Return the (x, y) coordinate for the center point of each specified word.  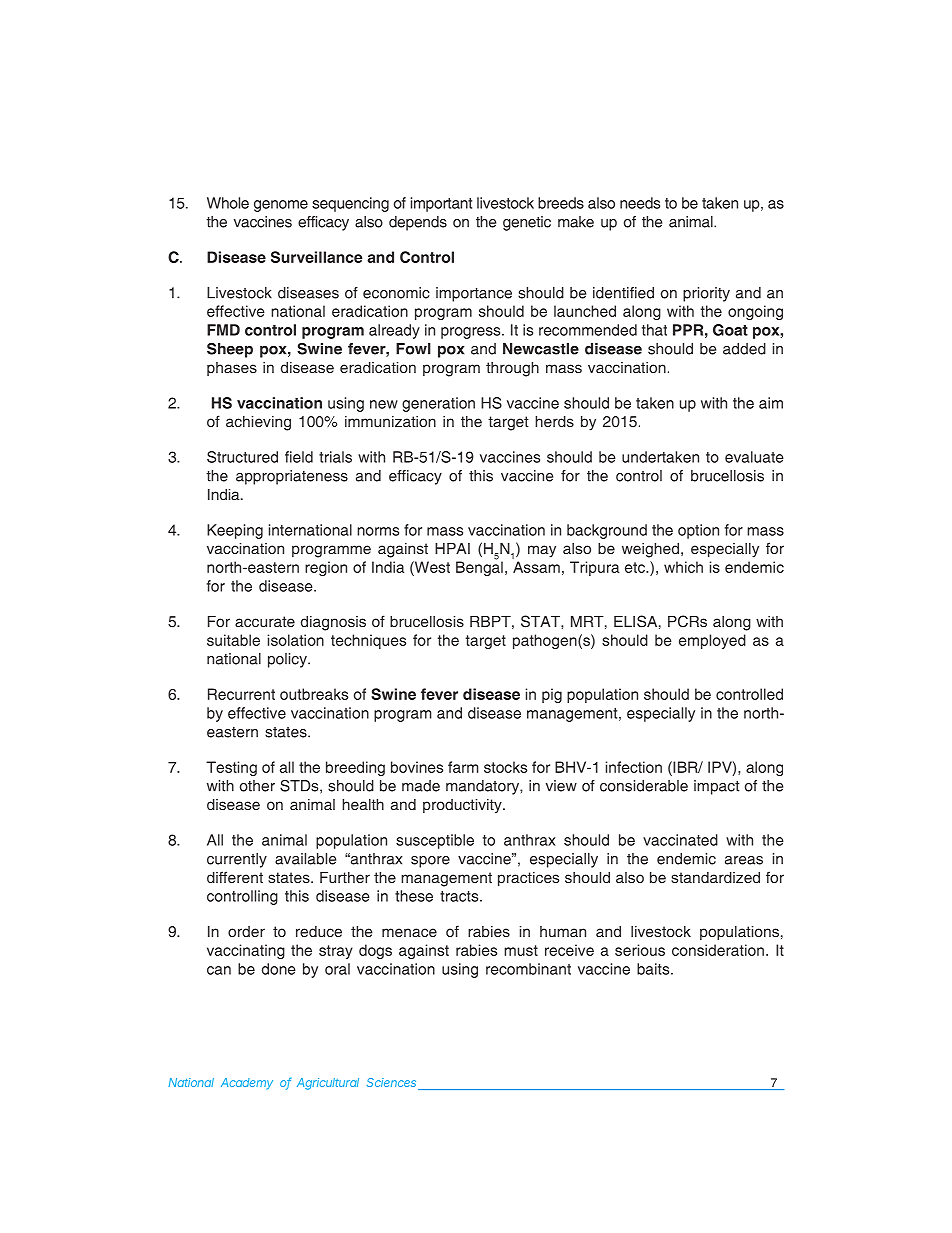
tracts (460, 896)
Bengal (479, 567)
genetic (527, 223)
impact (717, 787)
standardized (715, 877)
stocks (505, 767)
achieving (258, 423)
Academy (247, 1084)
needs (640, 203)
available (305, 859)
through (512, 369)
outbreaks (314, 694)
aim (771, 403)
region (326, 568)
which (683, 567)
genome (281, 206)
